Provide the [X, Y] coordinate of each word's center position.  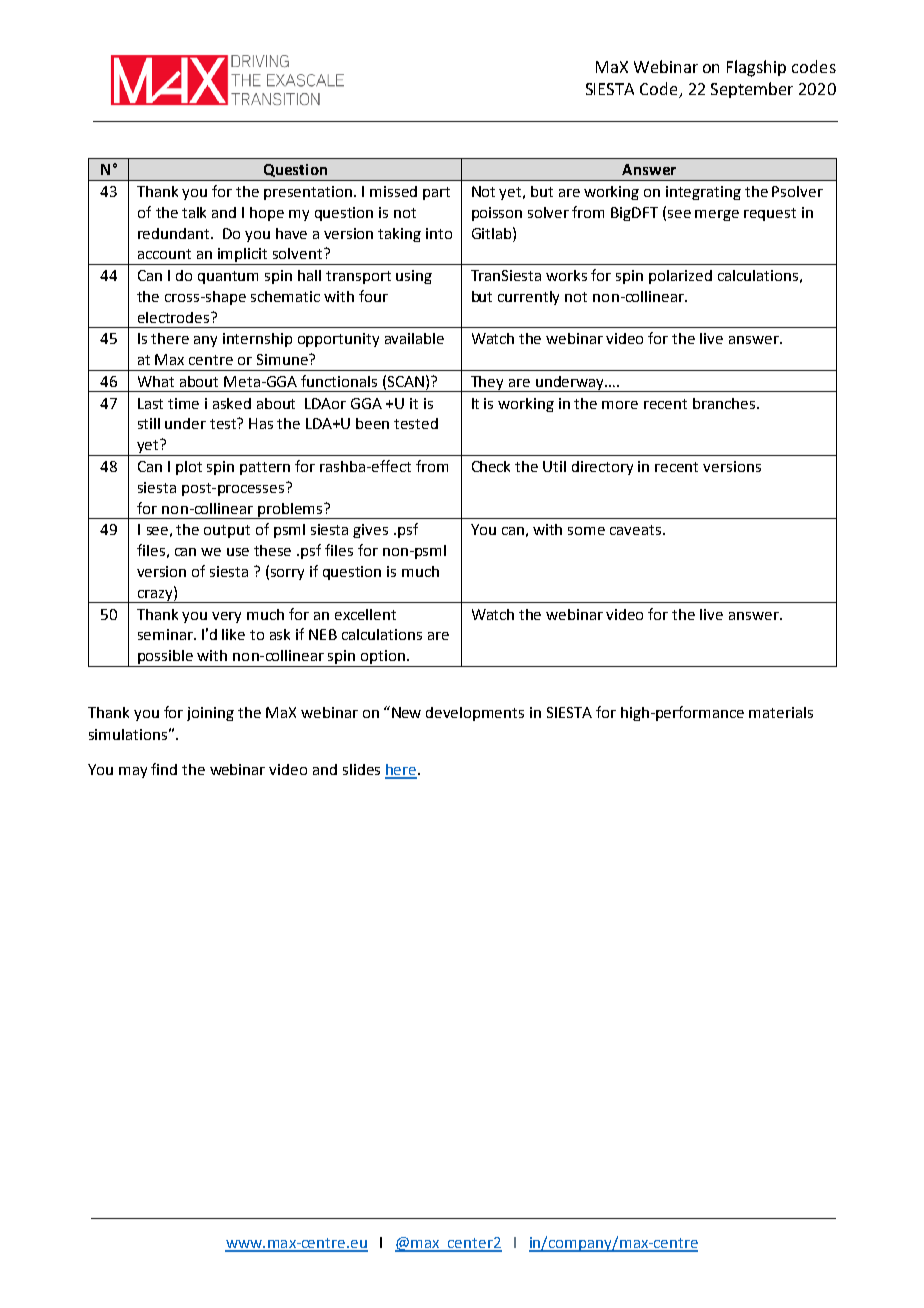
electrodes [175, 317]
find [164, 769]
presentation [308, 193]
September [752, 90]
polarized [680, 277]
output [227, 531]
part [436, 193]
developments [475, 714]
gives [370, 531]
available [414, 338]
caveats [635, 530]
